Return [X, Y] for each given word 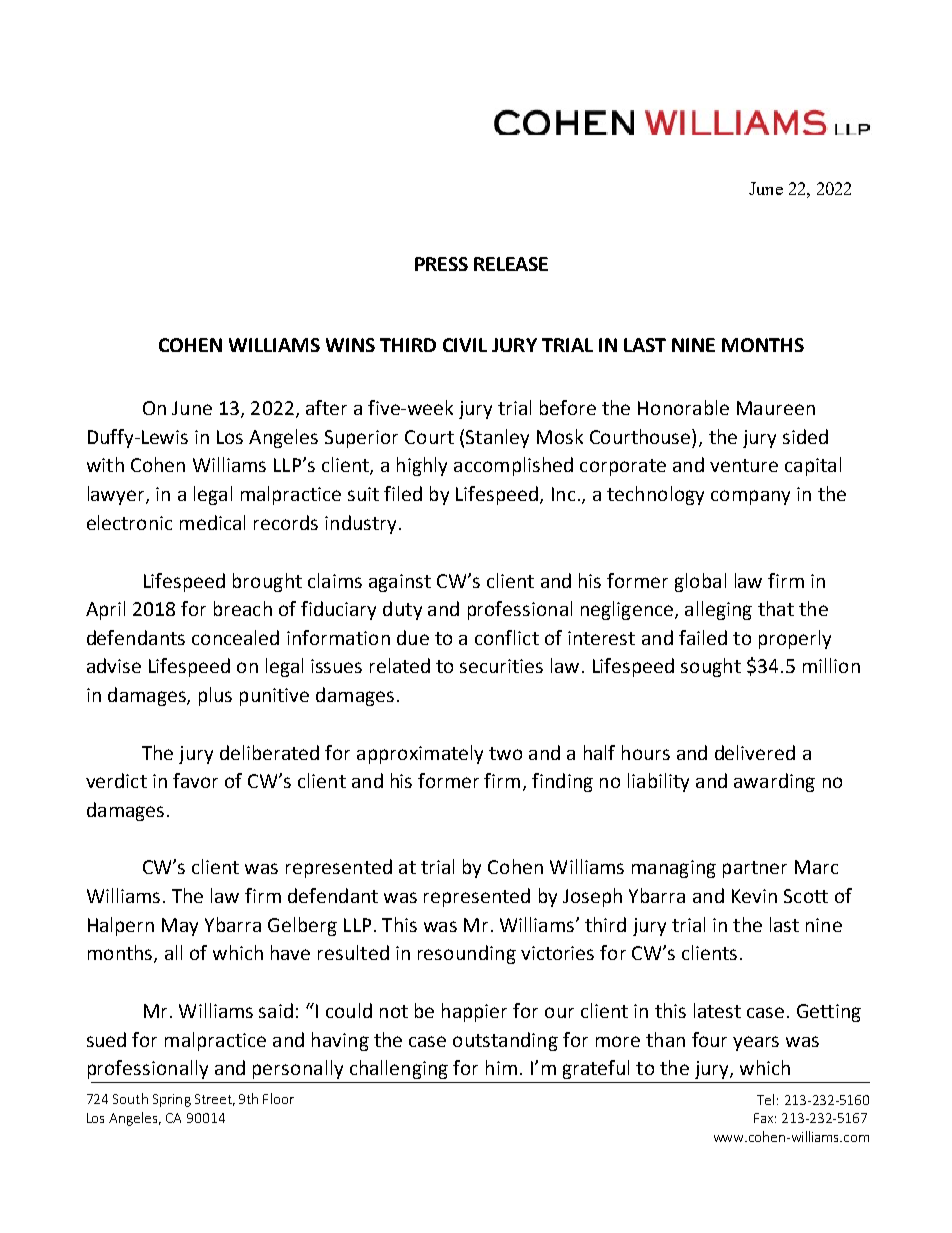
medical [212, 522]
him [501, 1067]
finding [562, 782]
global [700, 582]
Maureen [776, 408]
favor [195, 780]
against [400, 583]
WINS [350, 345]
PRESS [441, 264]
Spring [172, 1100]
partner [755, 869]
